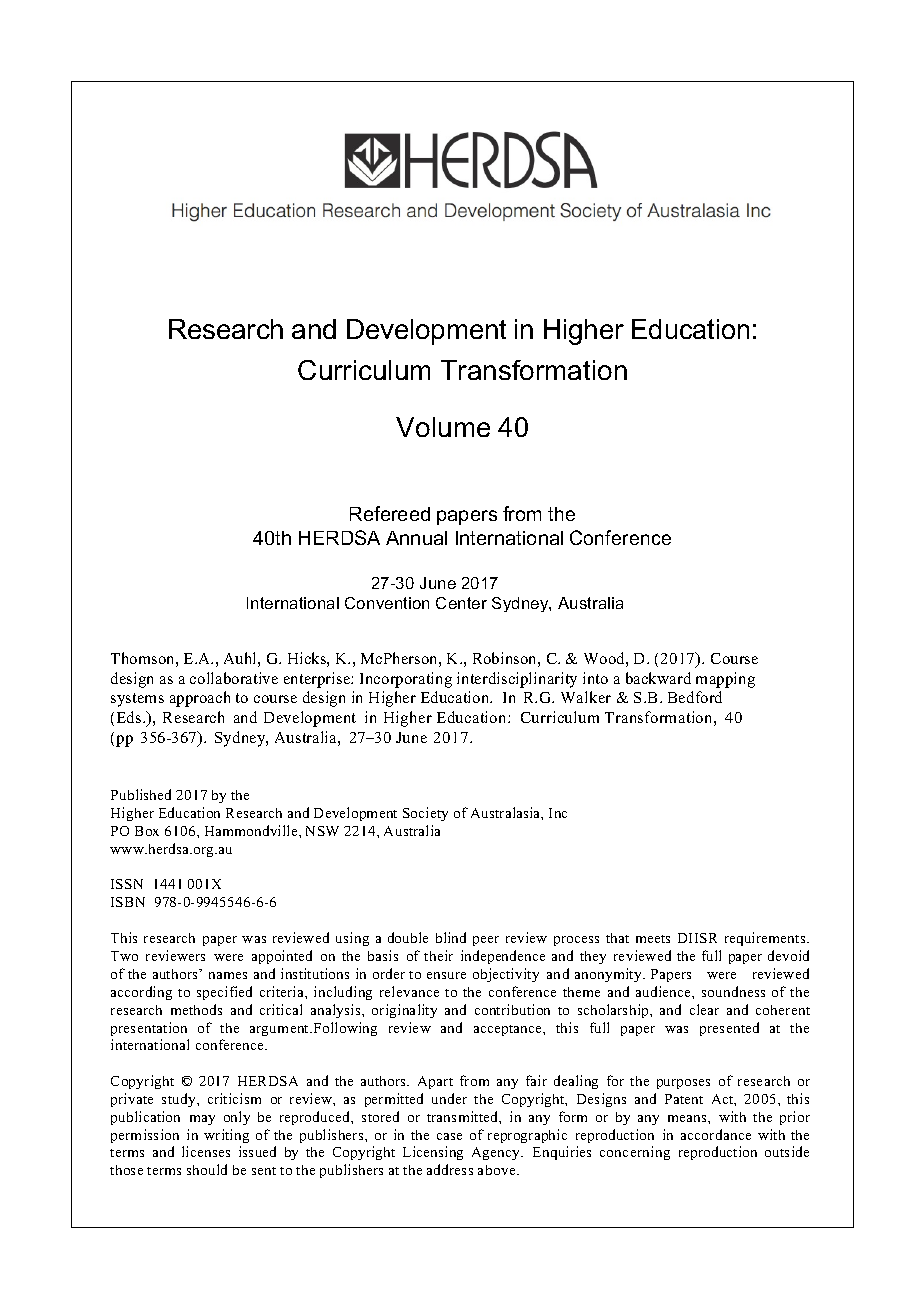 The width and height of the page is (924, 1308). I want to click on Society, so click(425, 814).
